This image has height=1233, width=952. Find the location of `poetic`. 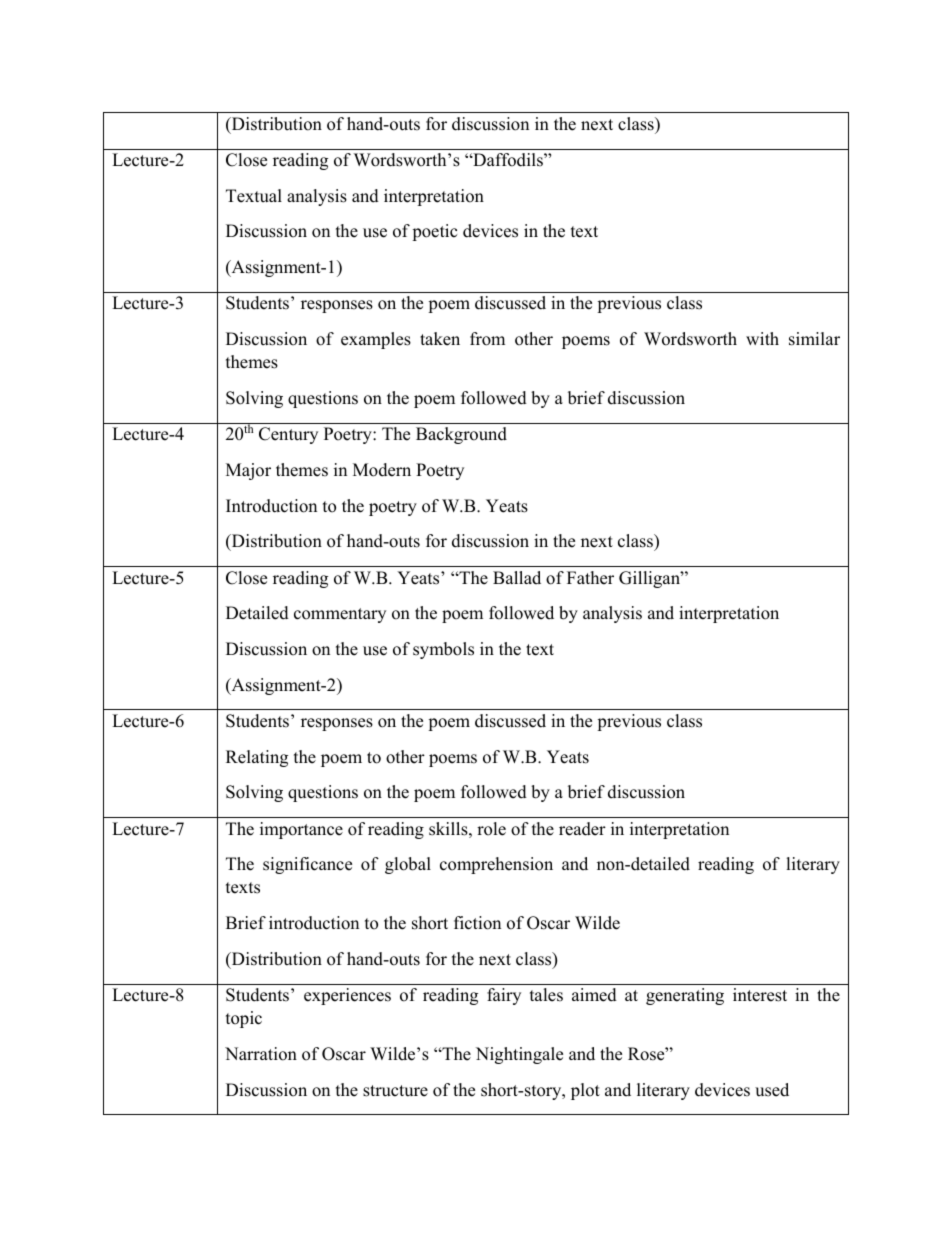

poetic is located at coordinates (434, 232).
